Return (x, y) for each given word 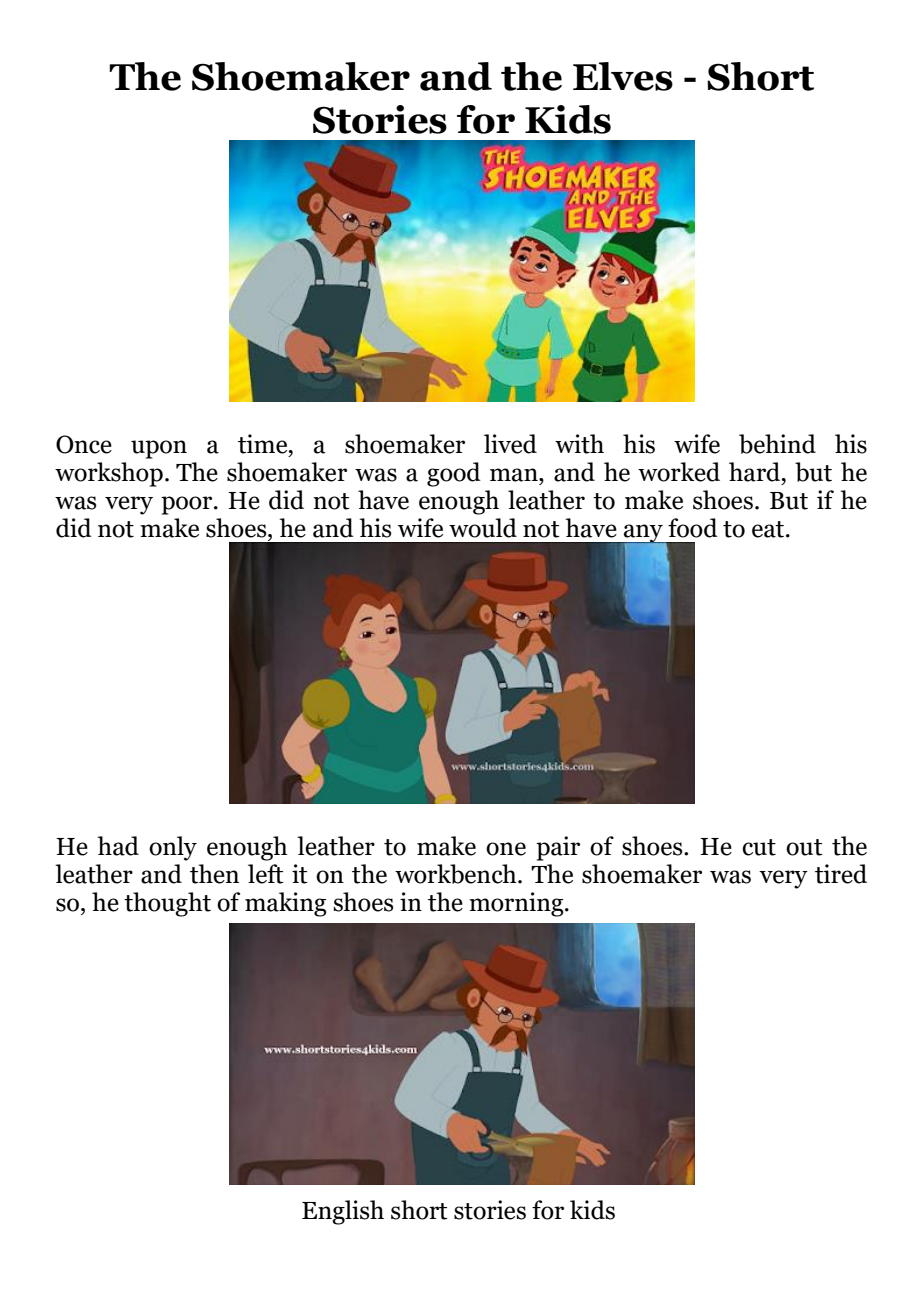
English (343, 1212)
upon (159, 449)
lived (510, 444)
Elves (623, 76)
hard (756, 472)
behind (777, 444)
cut (759, 847)
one (506, 849)
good (454, 474)
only (173, 848)
